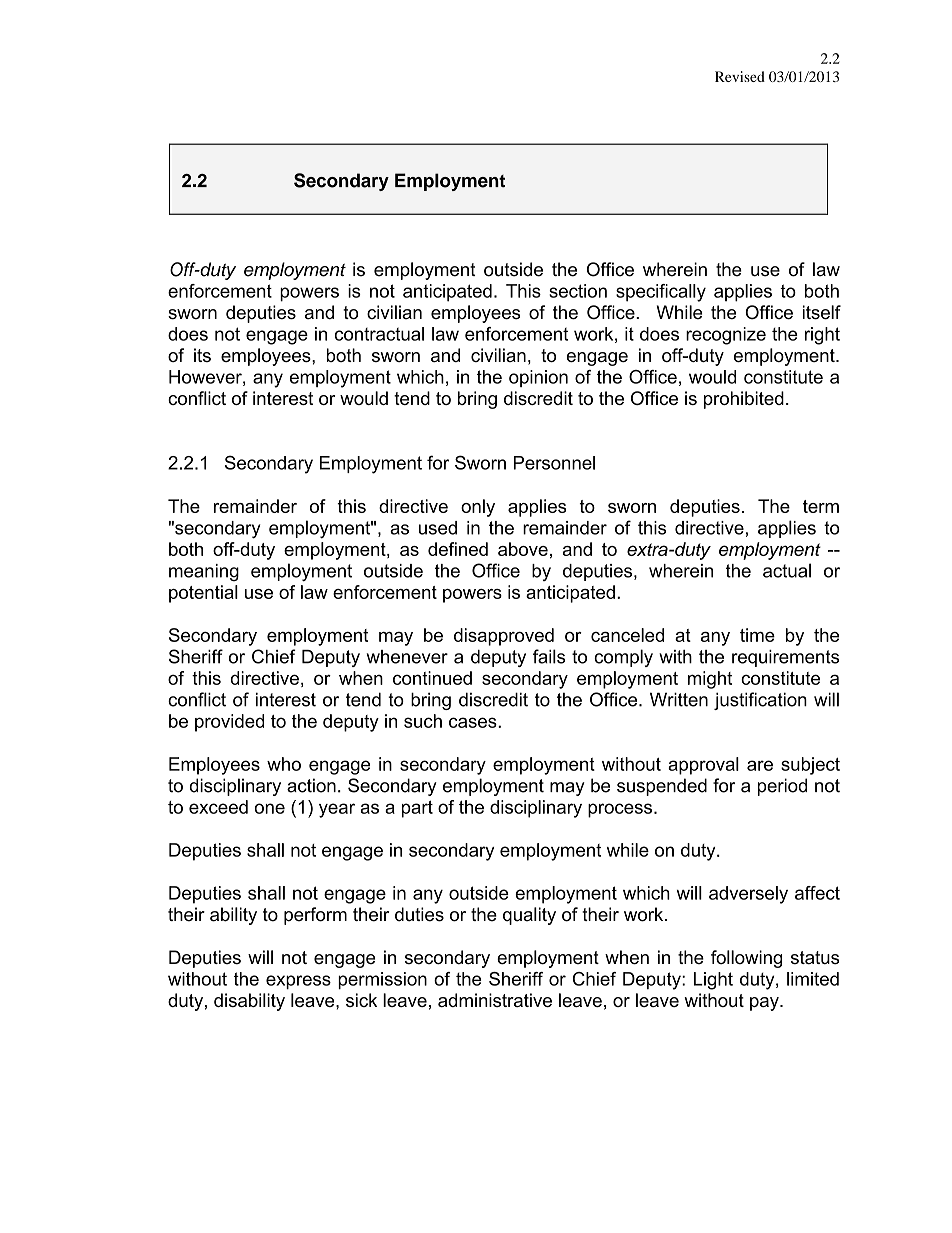  What do you see at coordinates (740, 76) in the screenshot?
I see `Revised` at bounding box center [740, 76].
